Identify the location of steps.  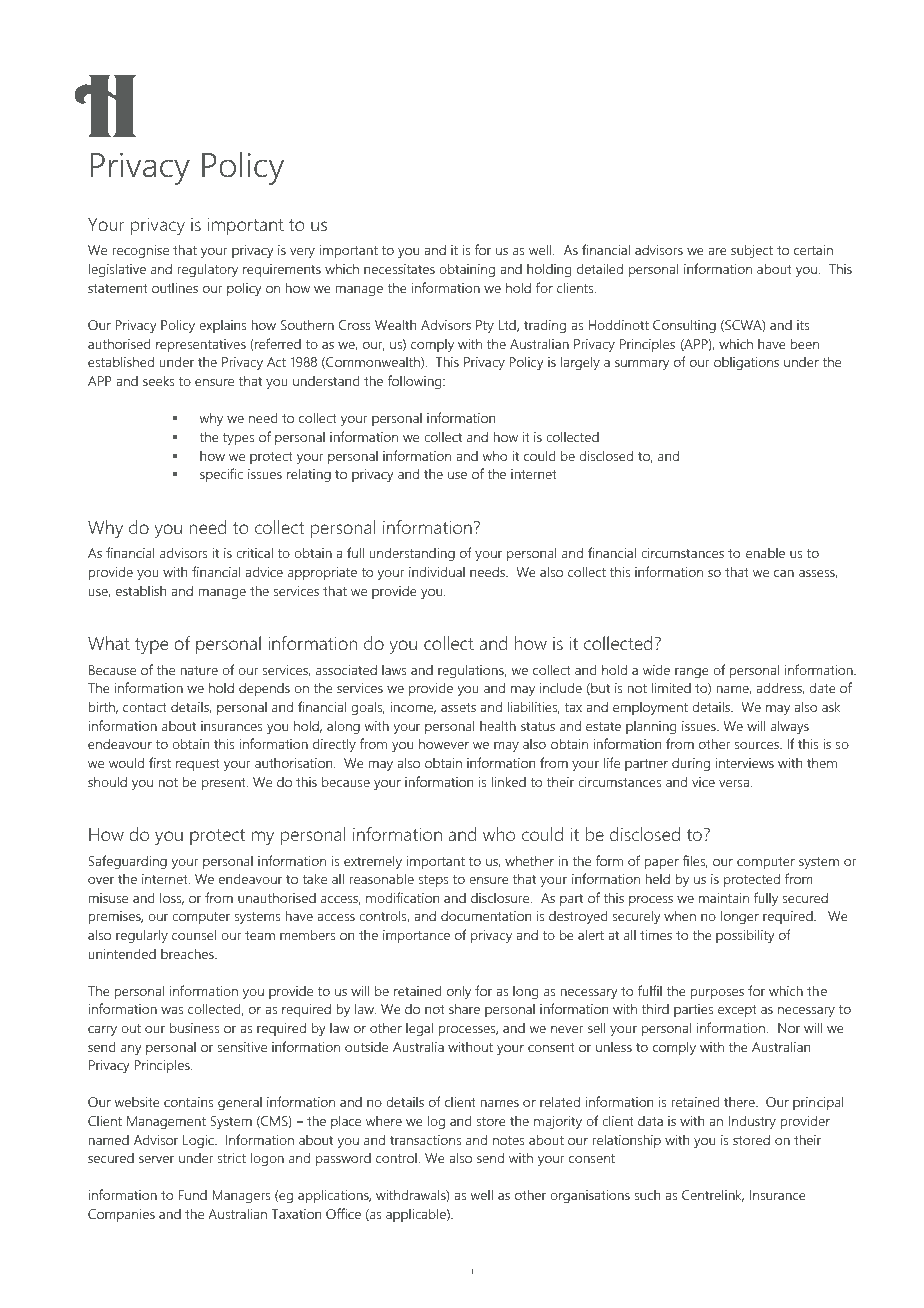
(433, 881).
